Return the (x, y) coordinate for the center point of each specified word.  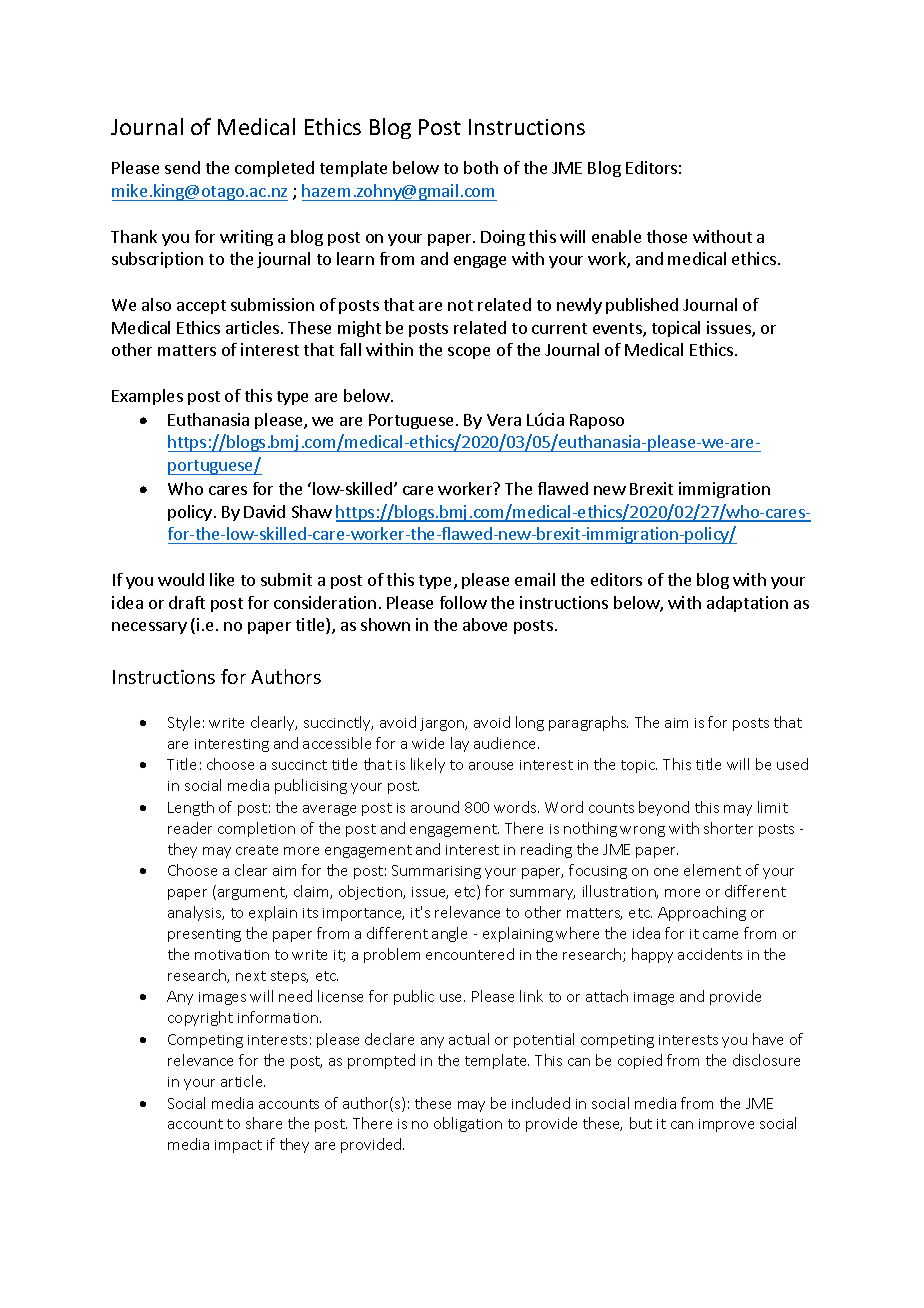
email (535, 579)
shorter (728, 828)
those (667, 236)
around (435, 807)
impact (238, 1146)
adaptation (747, 604)
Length (191, 808)
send (182, 167)
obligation (468, 1124)
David (264, 511)
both (481, 167)
